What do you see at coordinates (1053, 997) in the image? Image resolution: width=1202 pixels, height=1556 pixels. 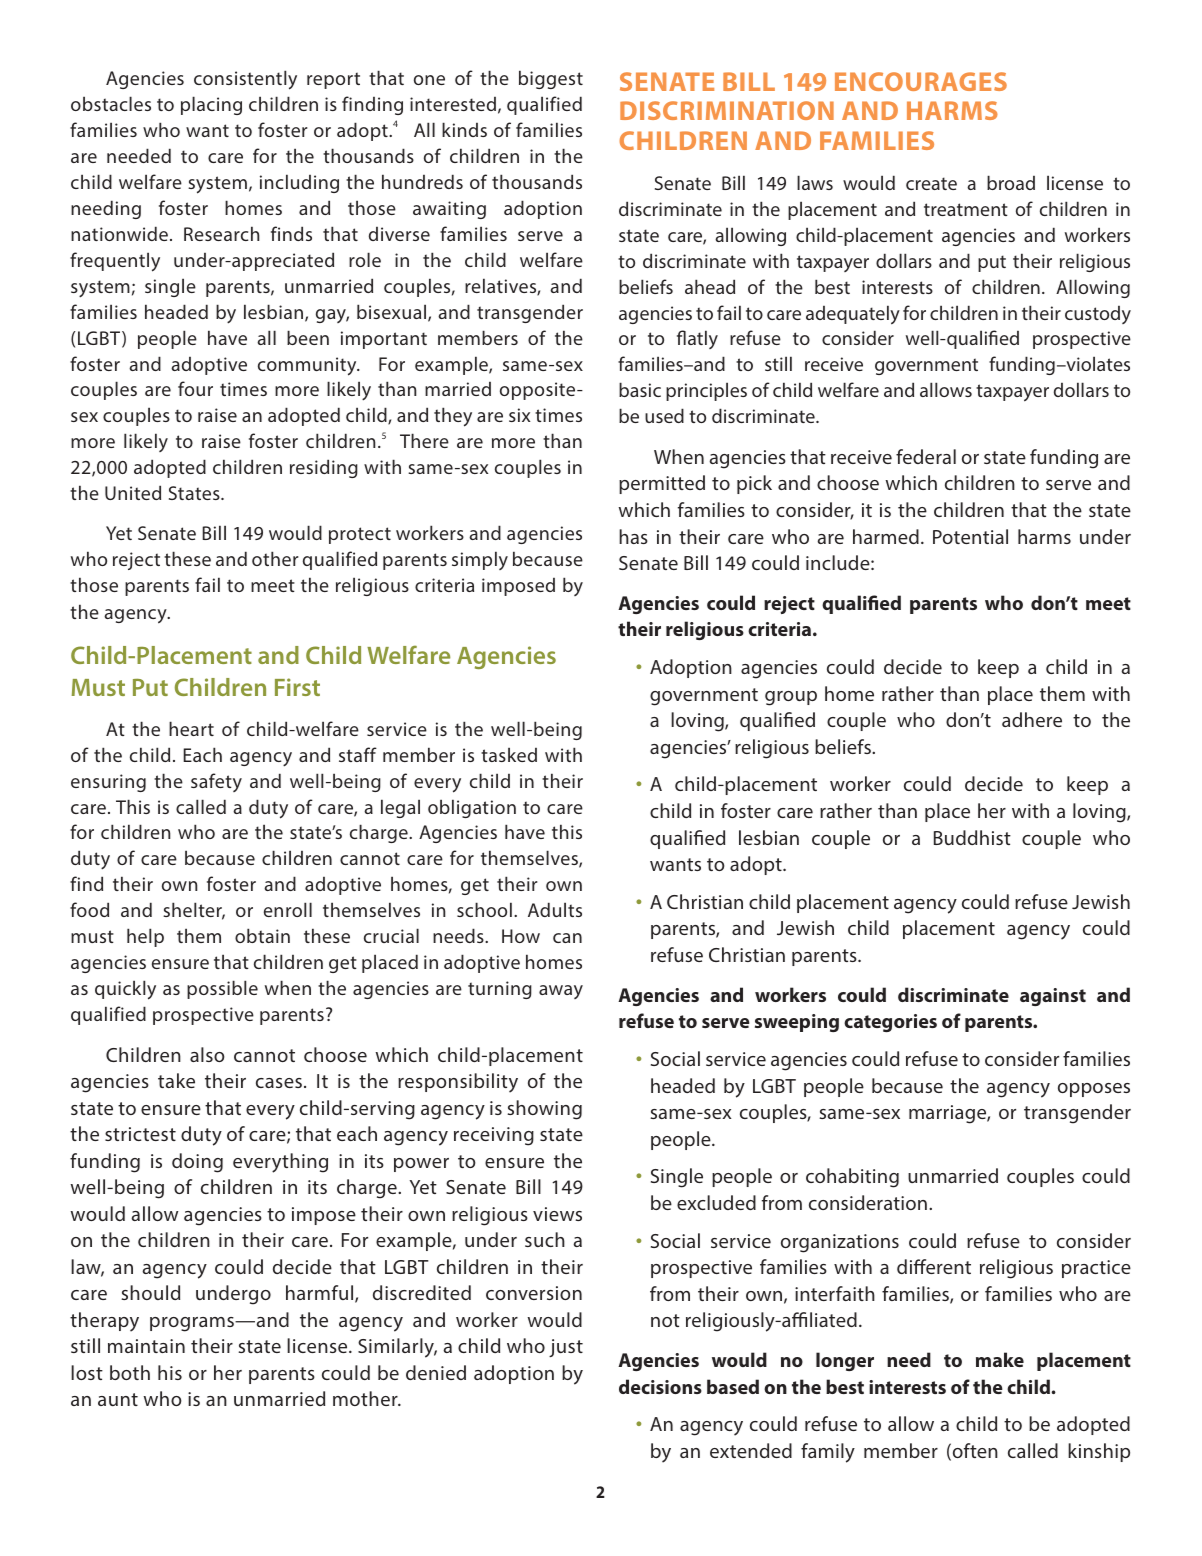 I see `against` at bounding box center [1053, 997].
